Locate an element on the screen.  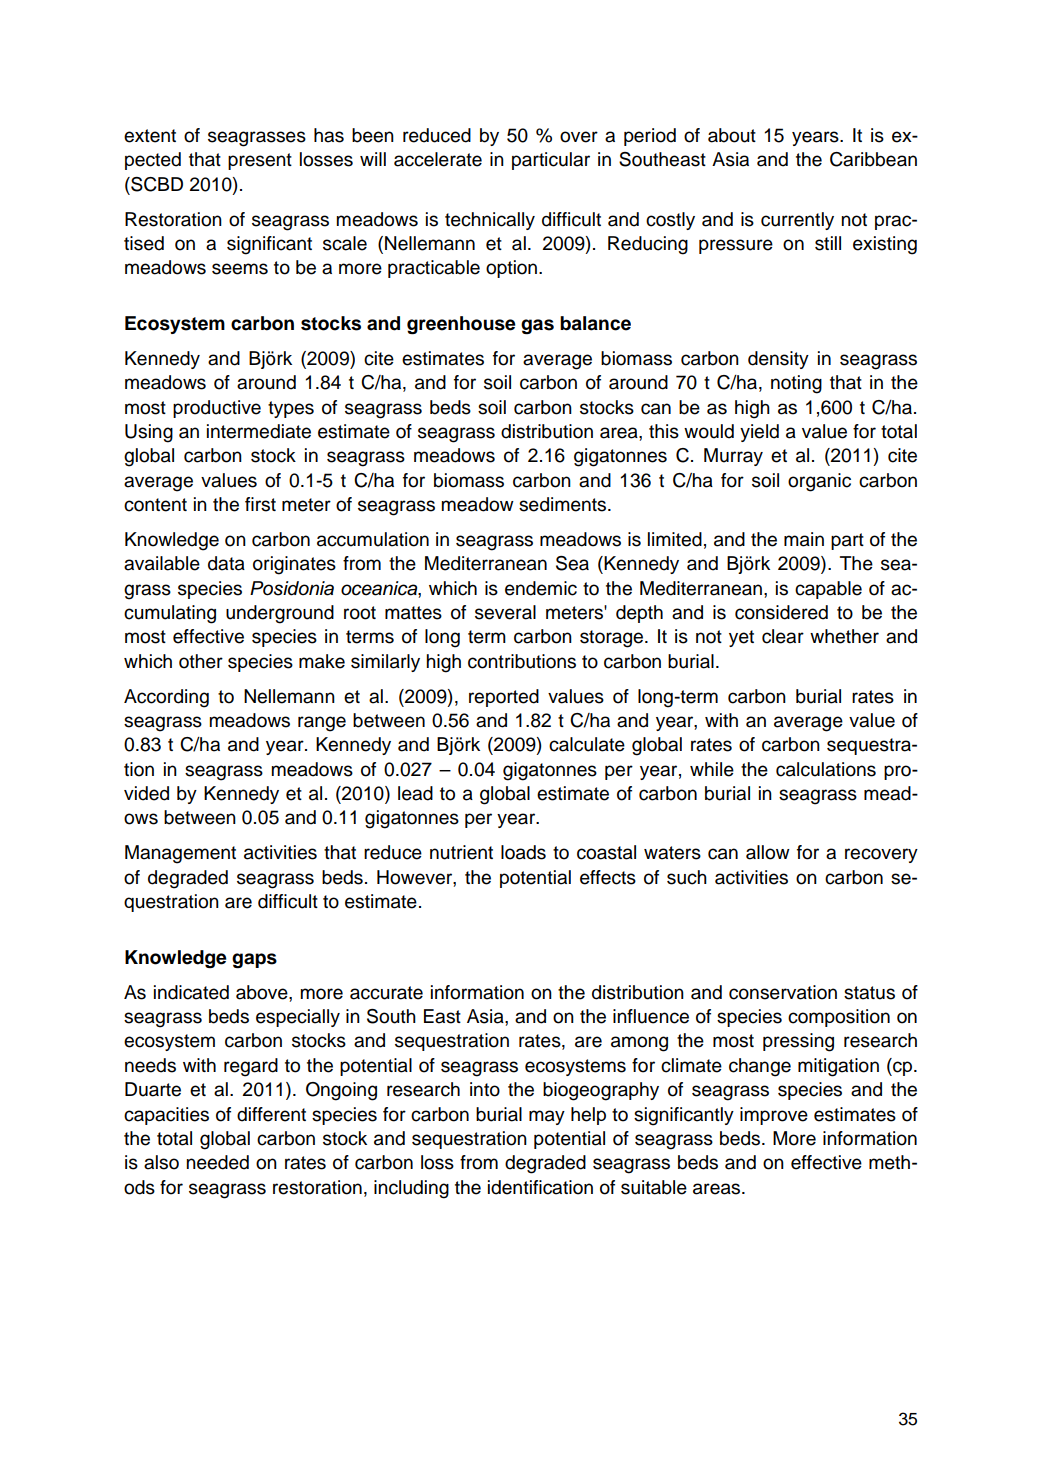
present is located at coordinates (260, 161).
